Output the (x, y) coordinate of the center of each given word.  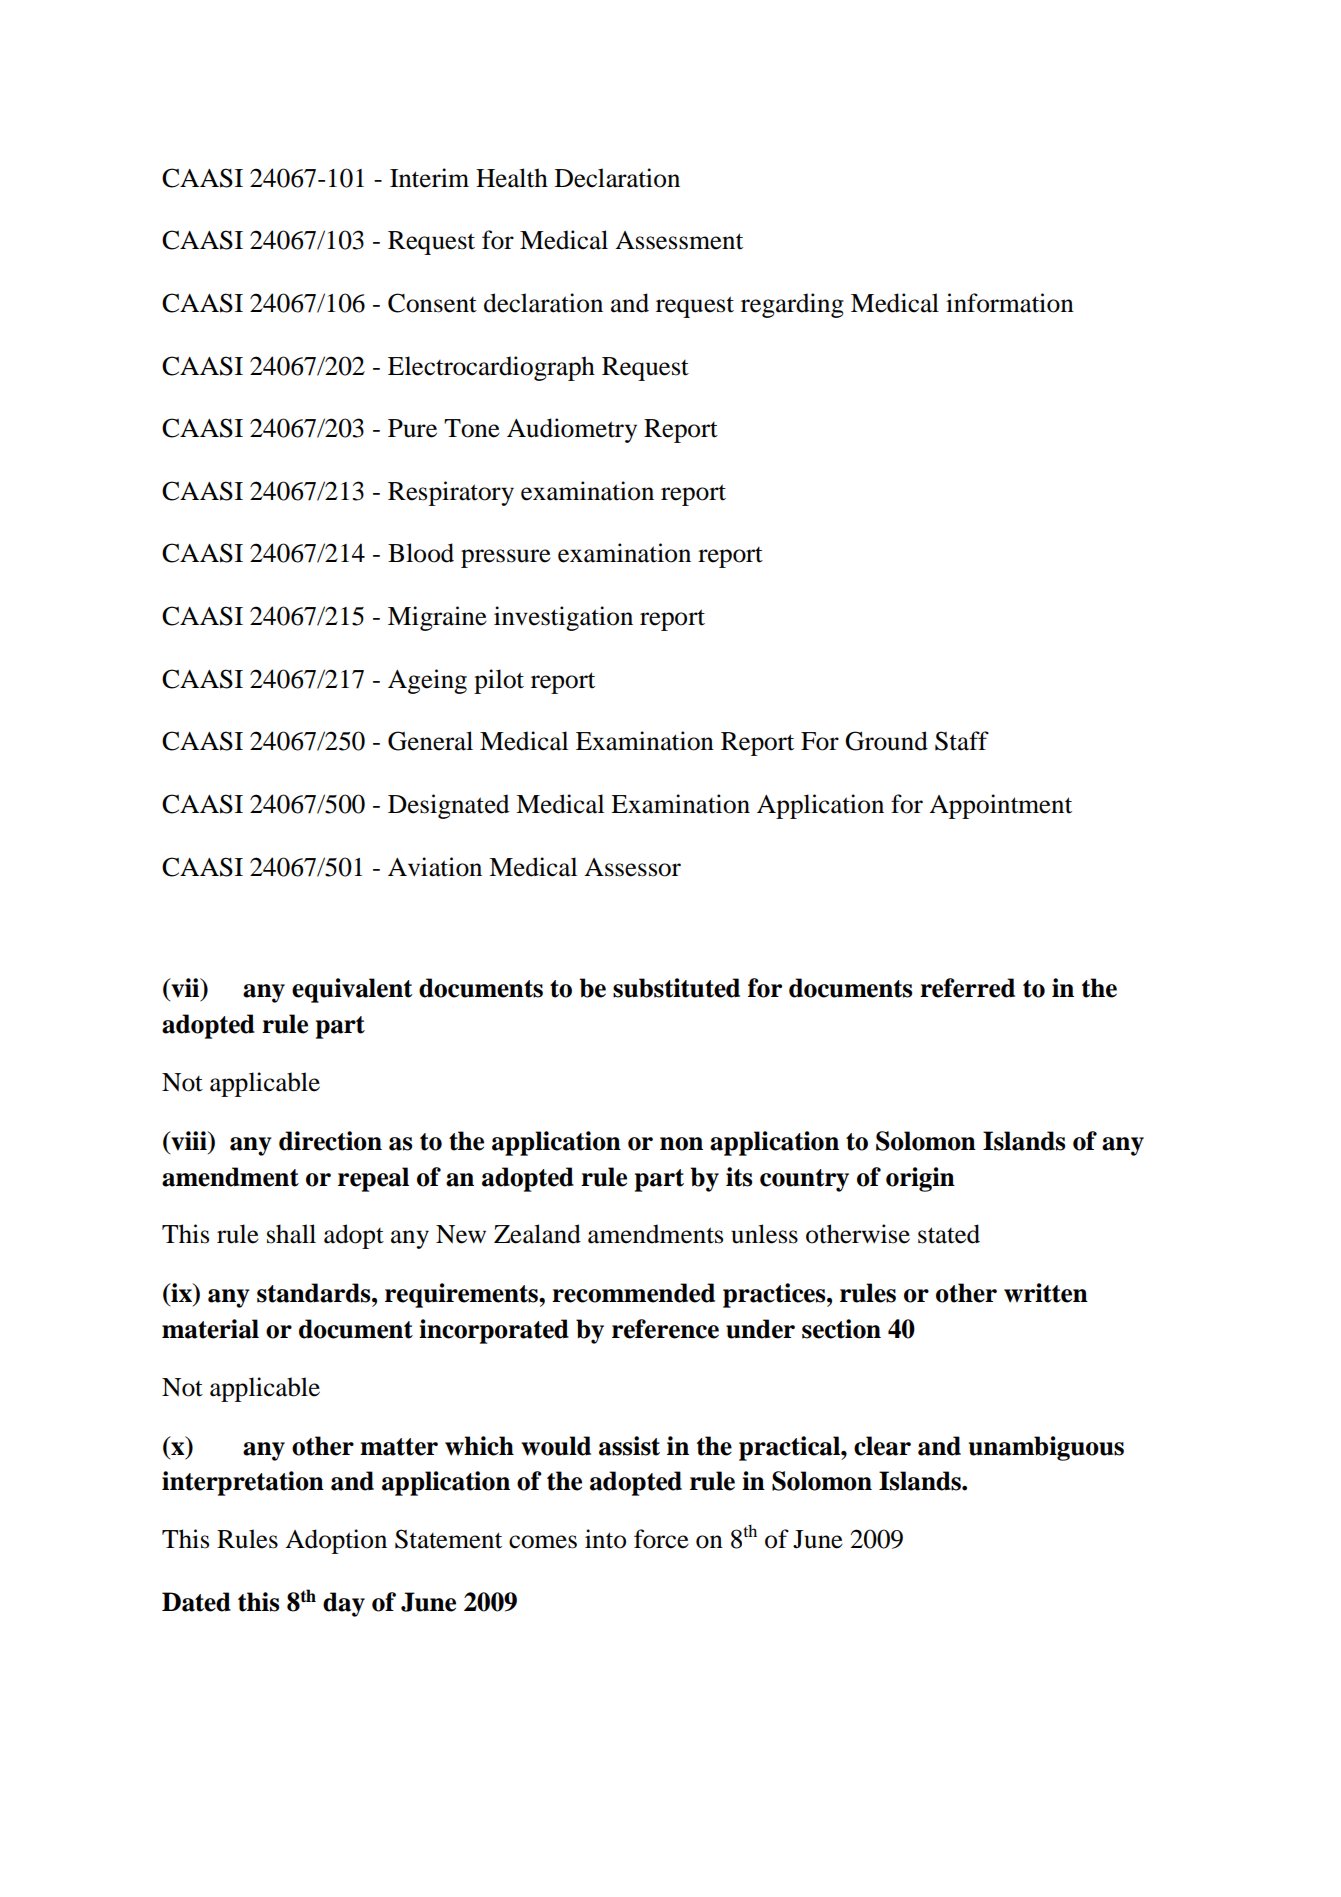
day (344, 1604)
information (1010, 303)
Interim (429, 178)
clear (882, 1446)
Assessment (679, 240)
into (605, 1539)
